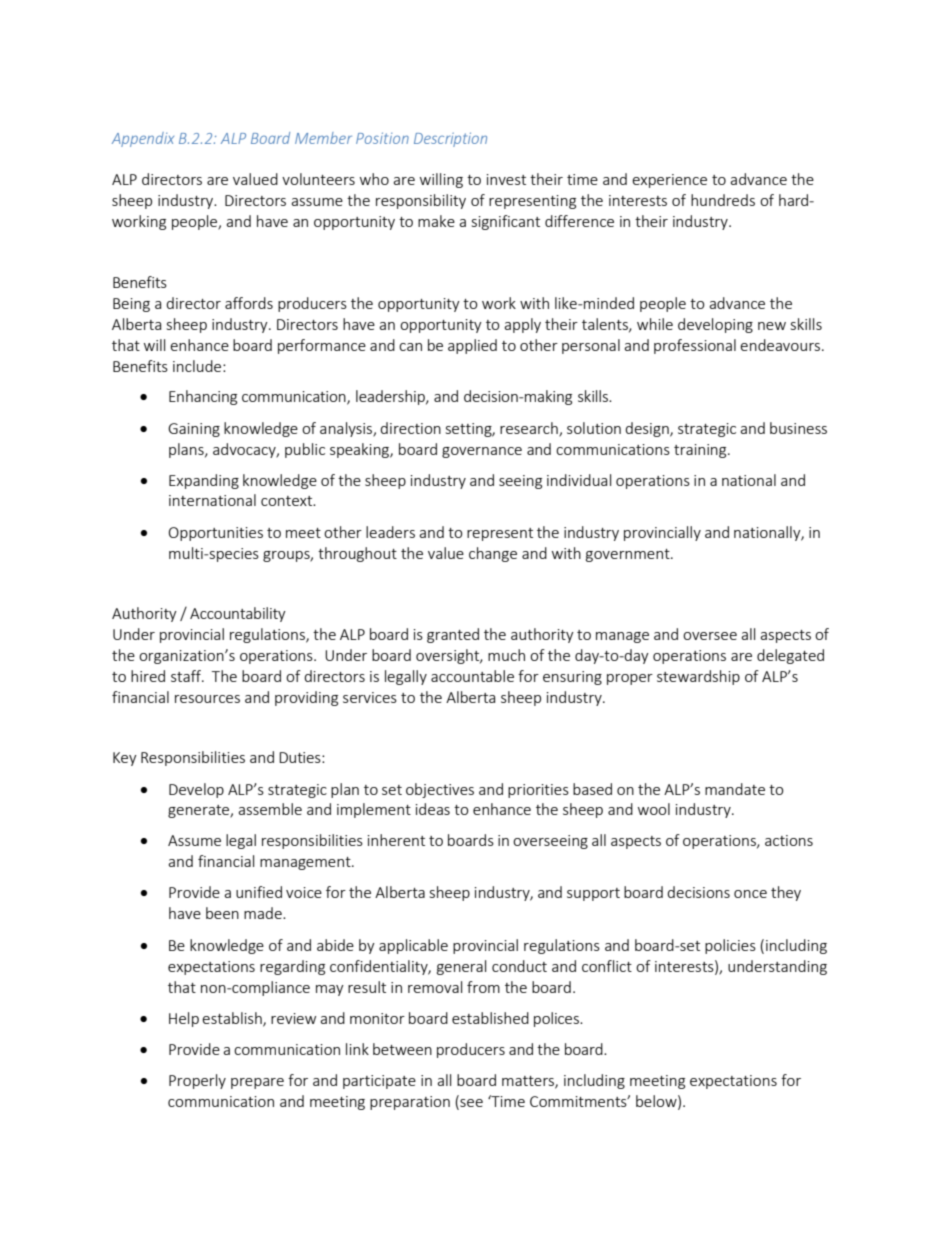  Describe the element at coordinates (257, 1083) in the document. I see `prepare` at that location.
